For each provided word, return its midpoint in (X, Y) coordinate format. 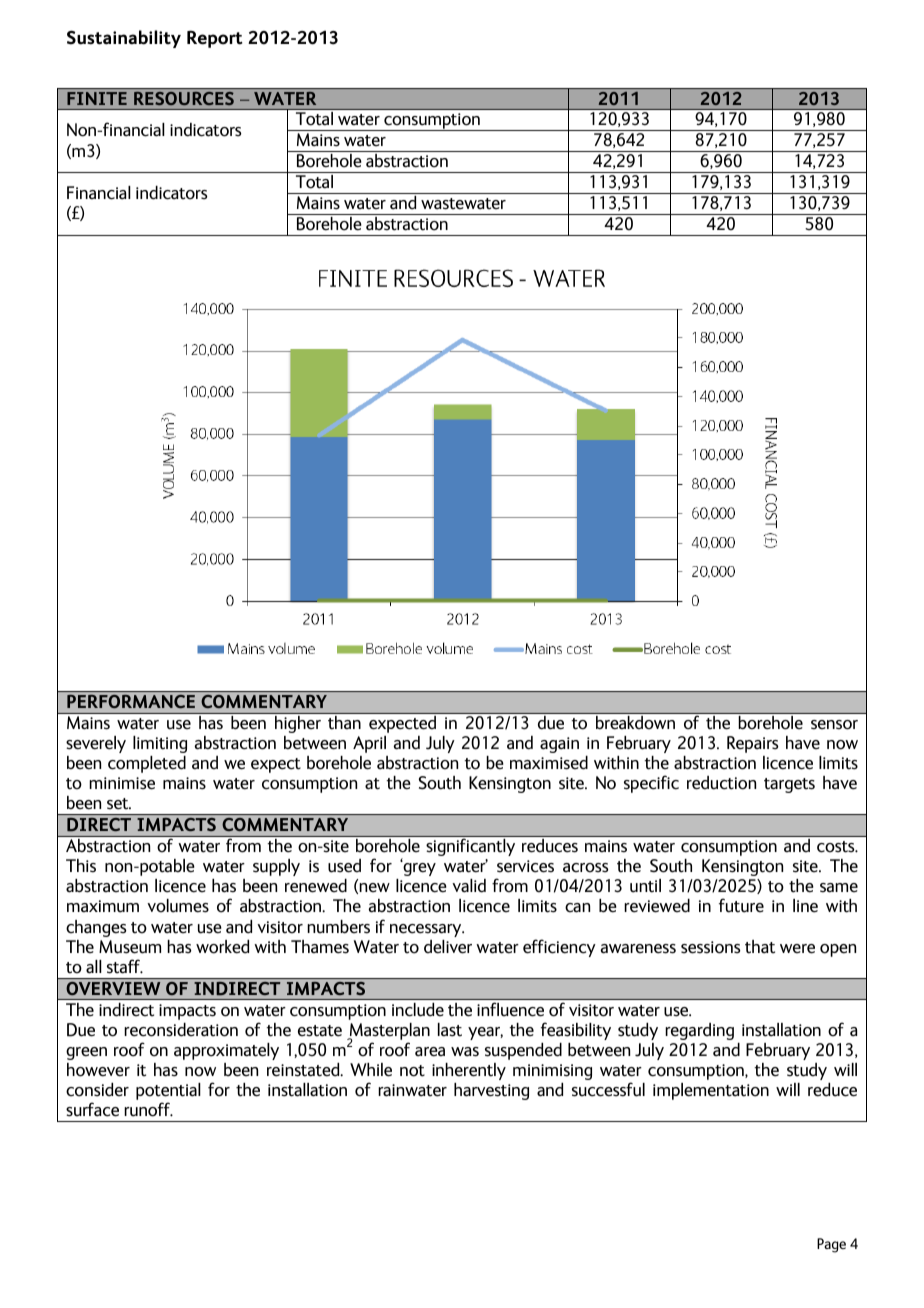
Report (214, 39)
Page (831, 1245)
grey (418, 868)
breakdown (635, 722)
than (344, 722)
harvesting (491, 1091)
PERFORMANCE (131, 701)
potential (168, 1093)
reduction (721, 783)
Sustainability (124, 39)
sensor (834, 725)
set (119, 804)
